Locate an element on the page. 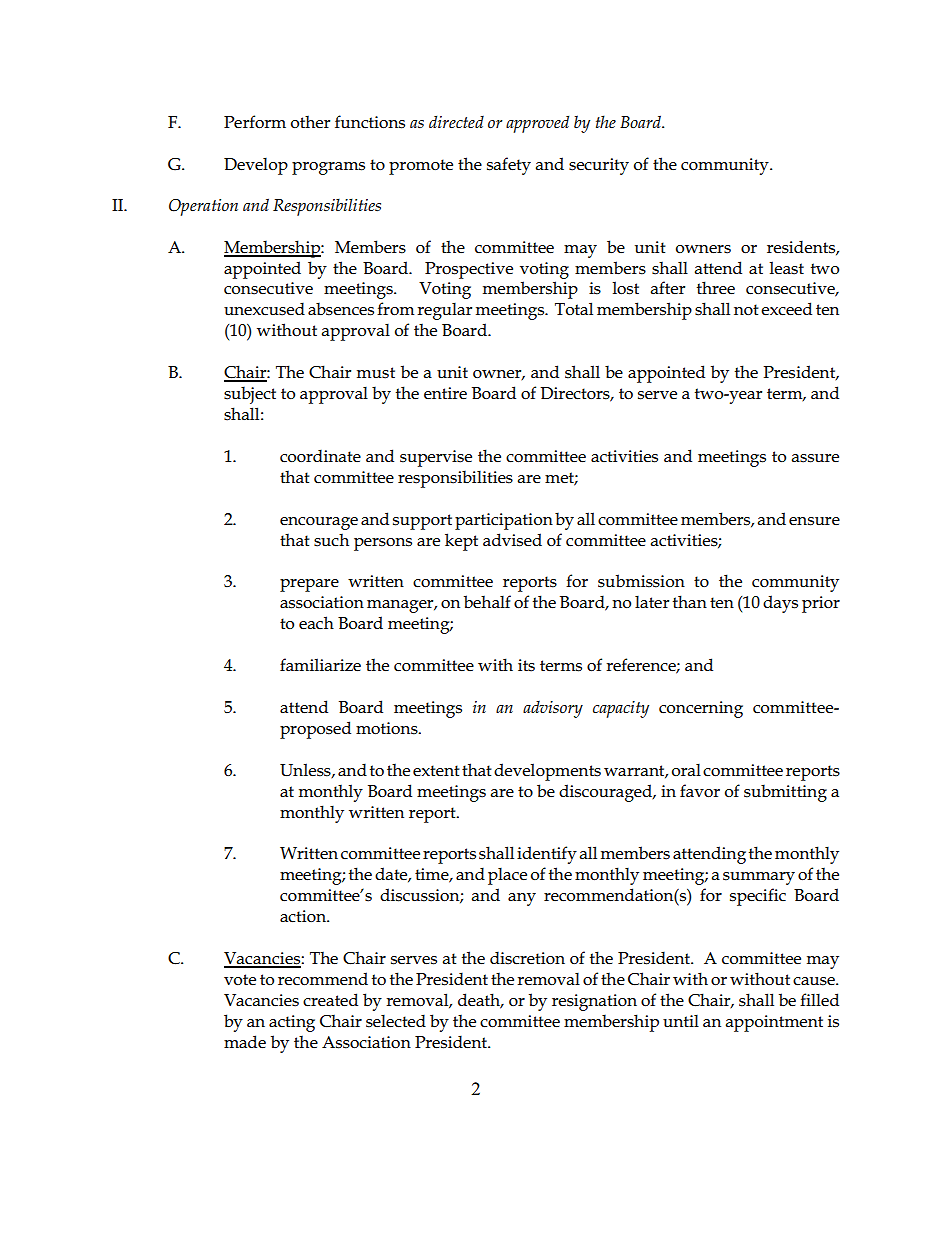  safety is located at coordinates (509, 166).
